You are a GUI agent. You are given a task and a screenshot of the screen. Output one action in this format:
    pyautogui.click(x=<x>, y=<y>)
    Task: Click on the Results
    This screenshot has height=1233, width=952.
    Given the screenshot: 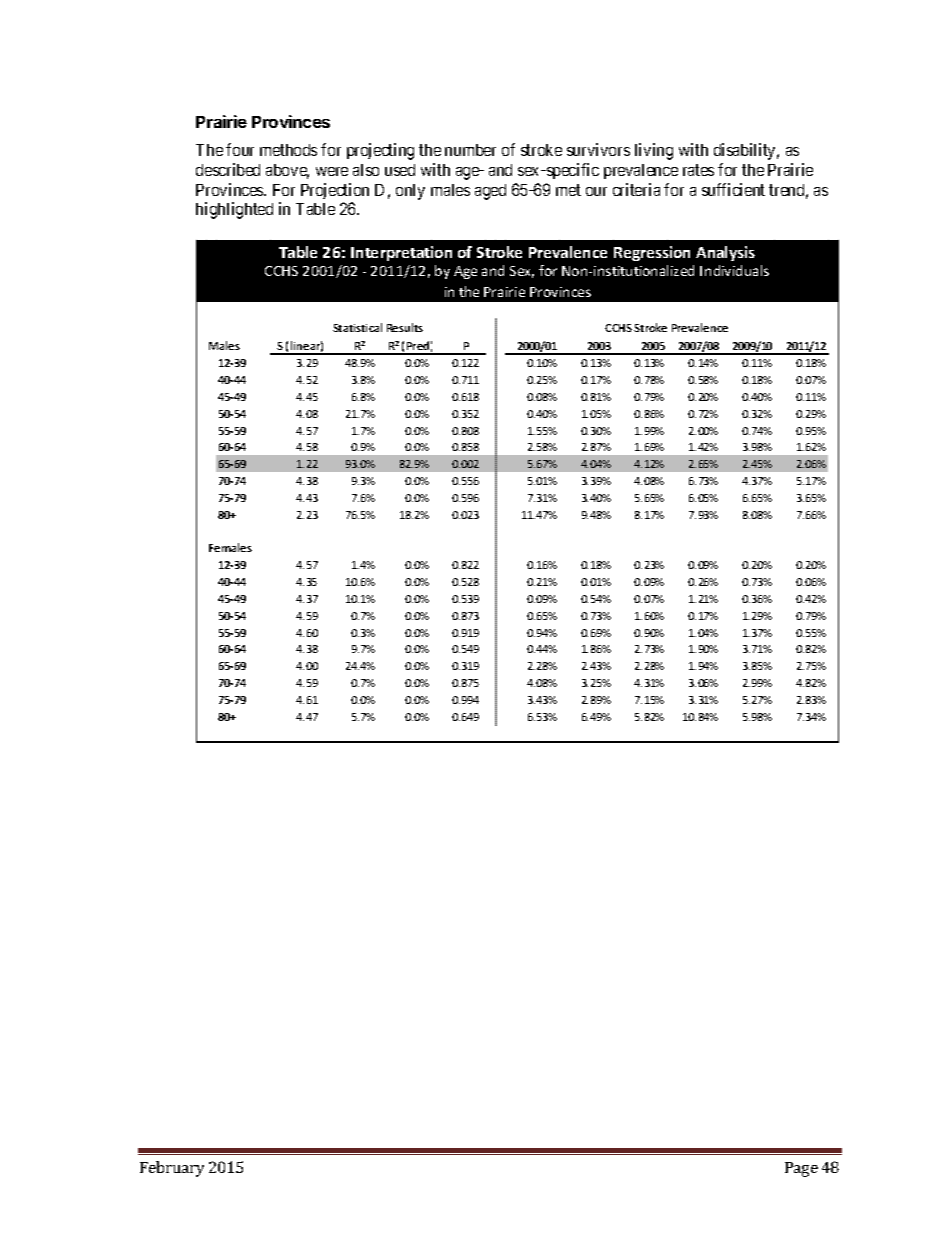 What is the action you would take?
    pyautogui.click(x=405, y=327)
